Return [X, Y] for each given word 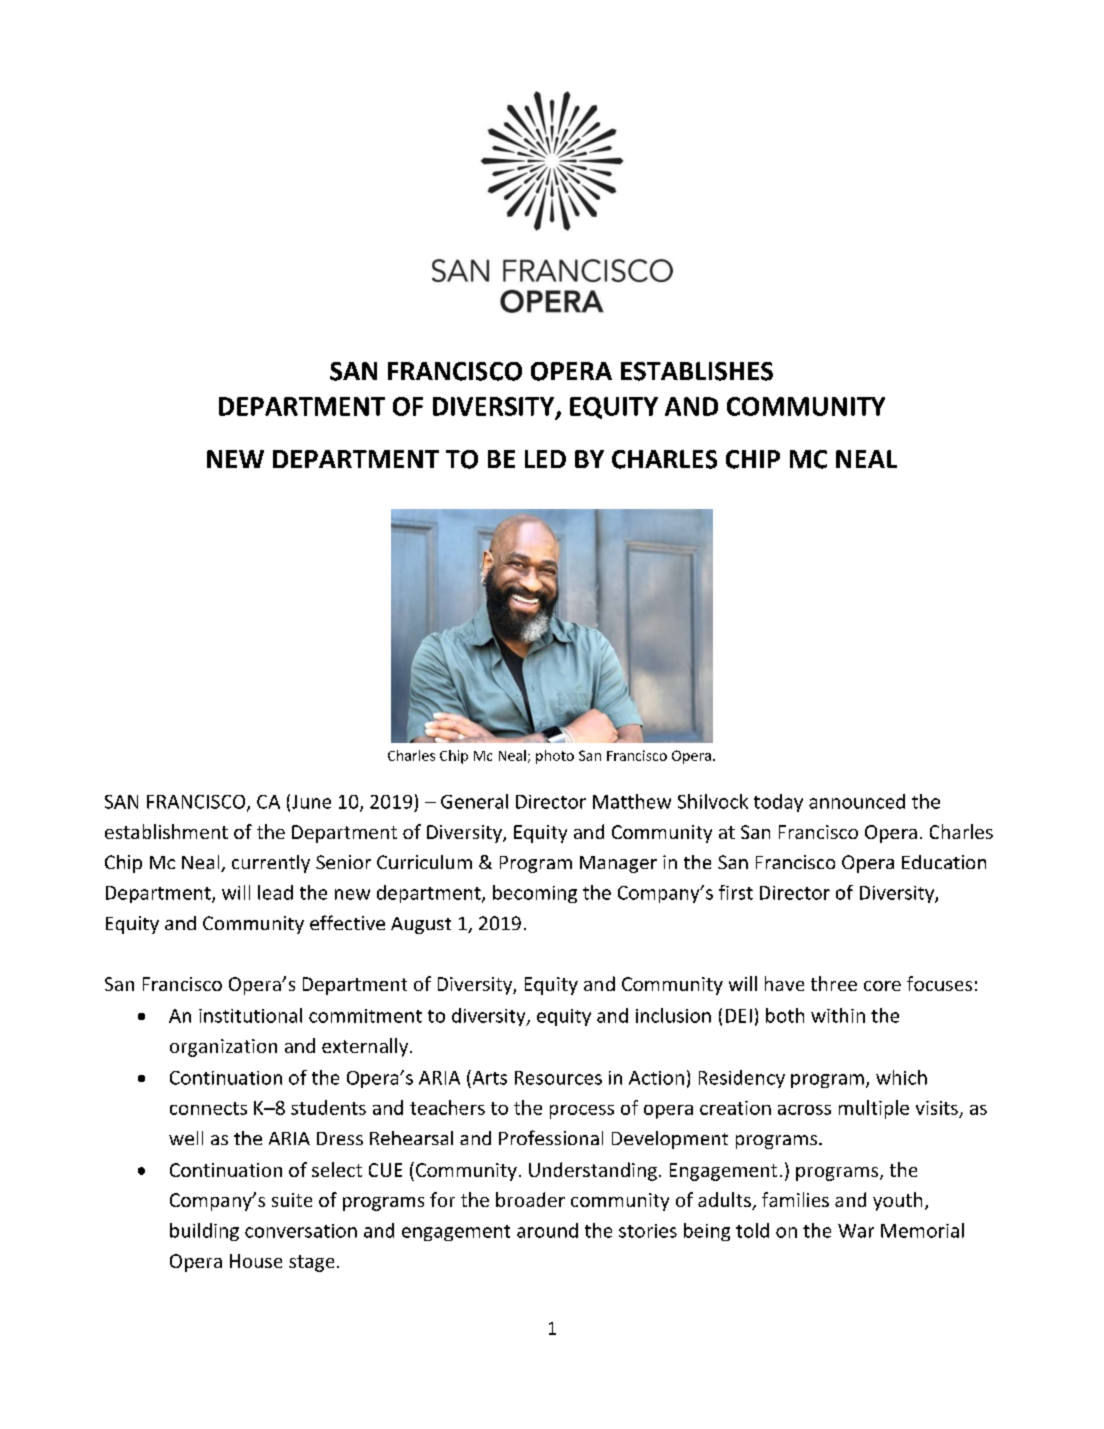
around [547, 1230]
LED [545, 459]
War [856, 1231]
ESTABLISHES [697, 371]
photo [555, 757]
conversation [301, 1231]
